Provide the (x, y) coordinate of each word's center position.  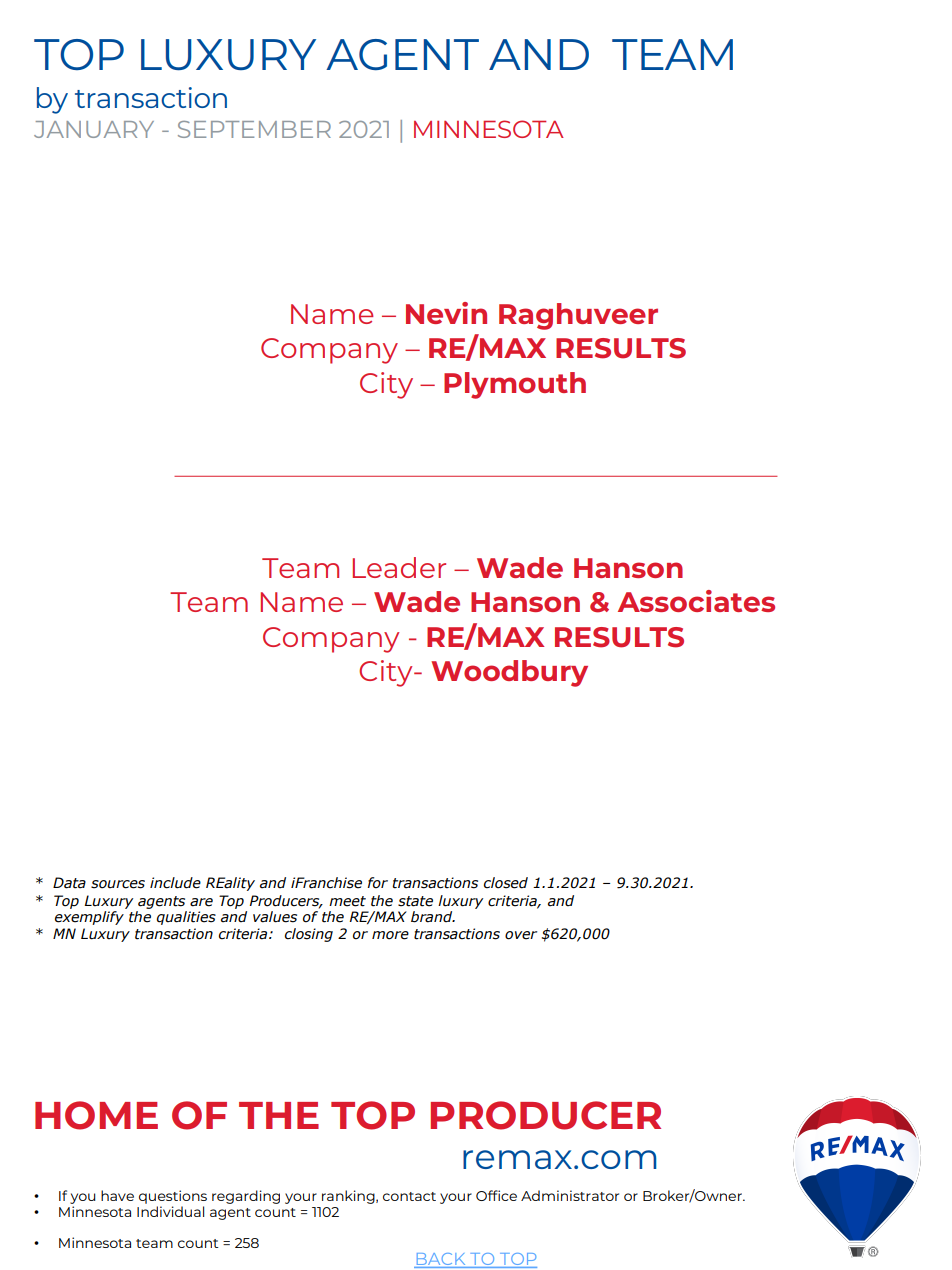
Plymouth (515, 385)
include (175, 883)
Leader (399, 567)
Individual (170, 1211)
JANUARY (94, 129)
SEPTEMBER (254, 129)
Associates (696, 601)
